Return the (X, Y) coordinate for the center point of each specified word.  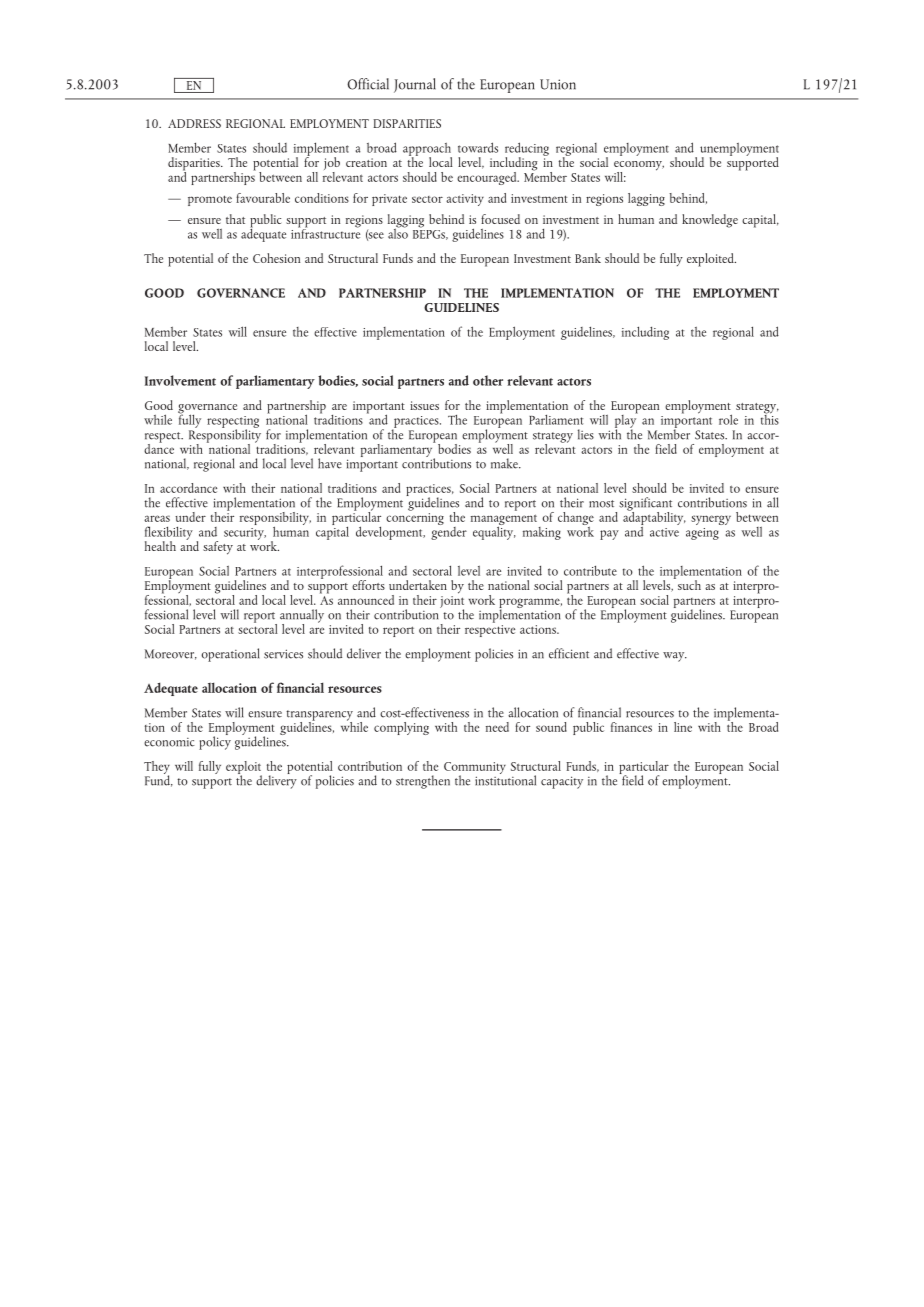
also (398, 232)
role (728, 419)
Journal (415, 85)
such (688, 584)
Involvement (180, 380)
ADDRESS (194, 123)
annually (302, 617)
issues (424, 405)
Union (558, 84)
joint (452, 603)
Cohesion (276, 258)
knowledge (710, 221)
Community (475, 769)
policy (215, 742)
